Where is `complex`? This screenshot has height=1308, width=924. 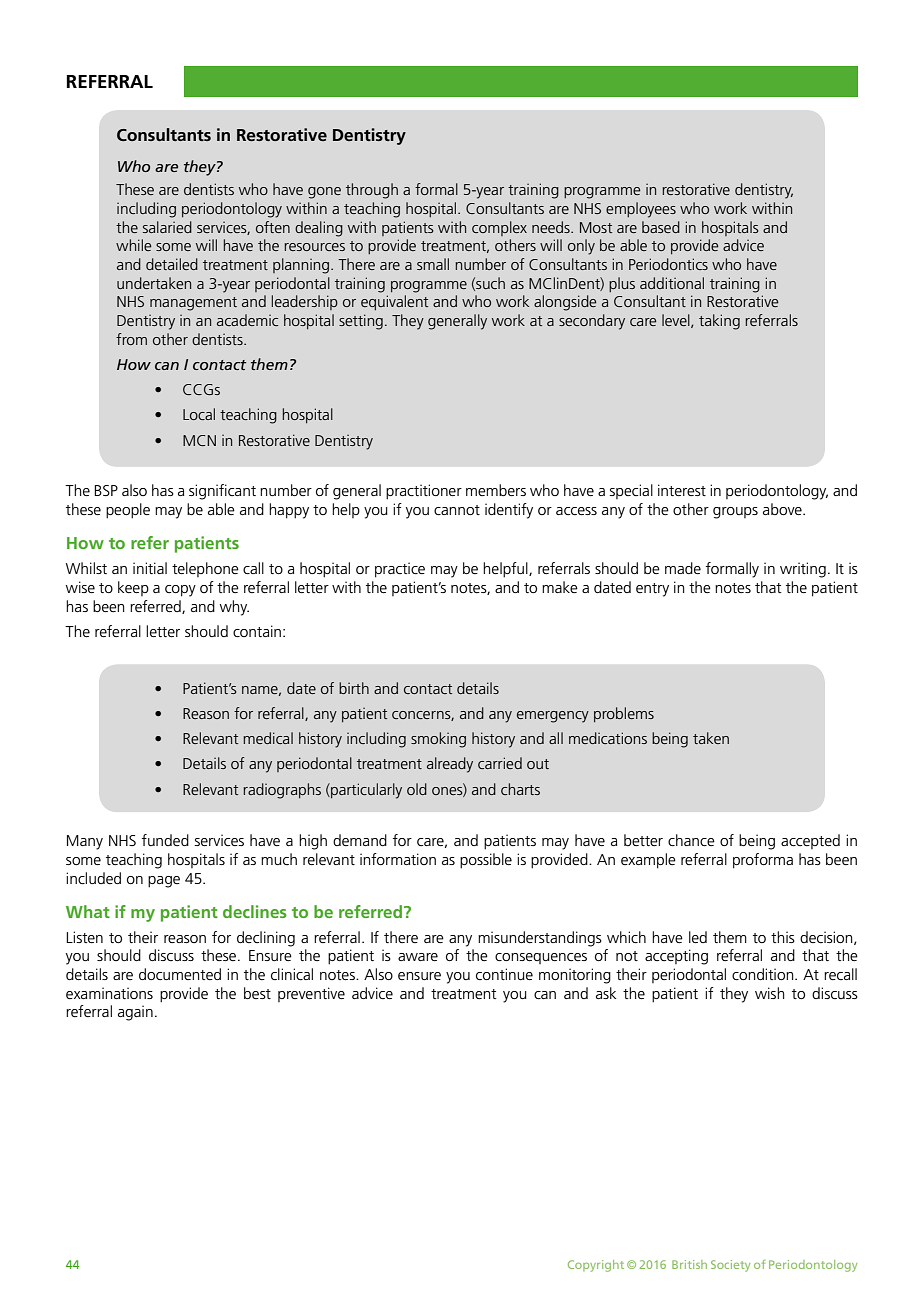
complex is located at coordinates (499, 228).
